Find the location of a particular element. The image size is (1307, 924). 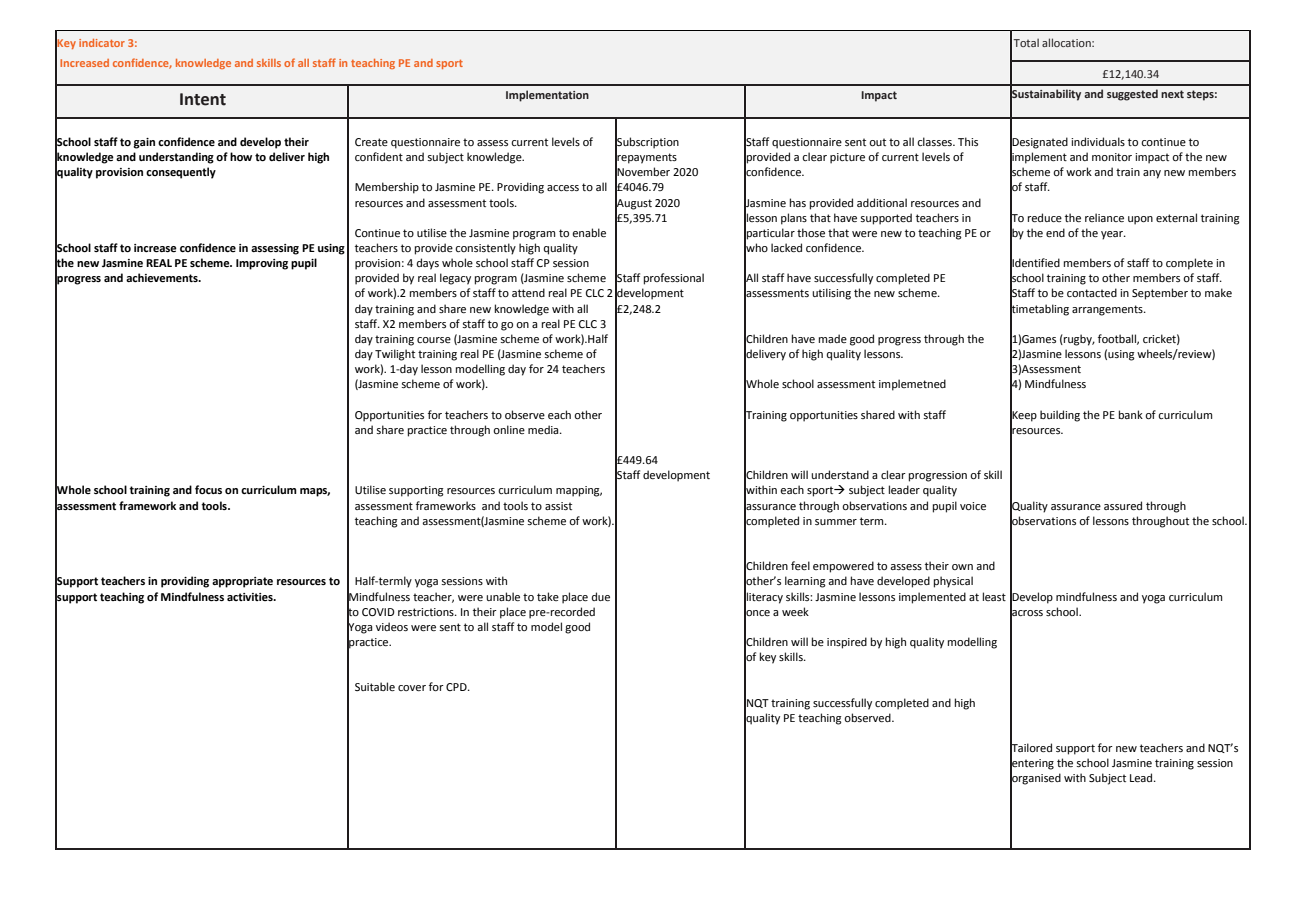

online is located at coordinates (509, 429).
